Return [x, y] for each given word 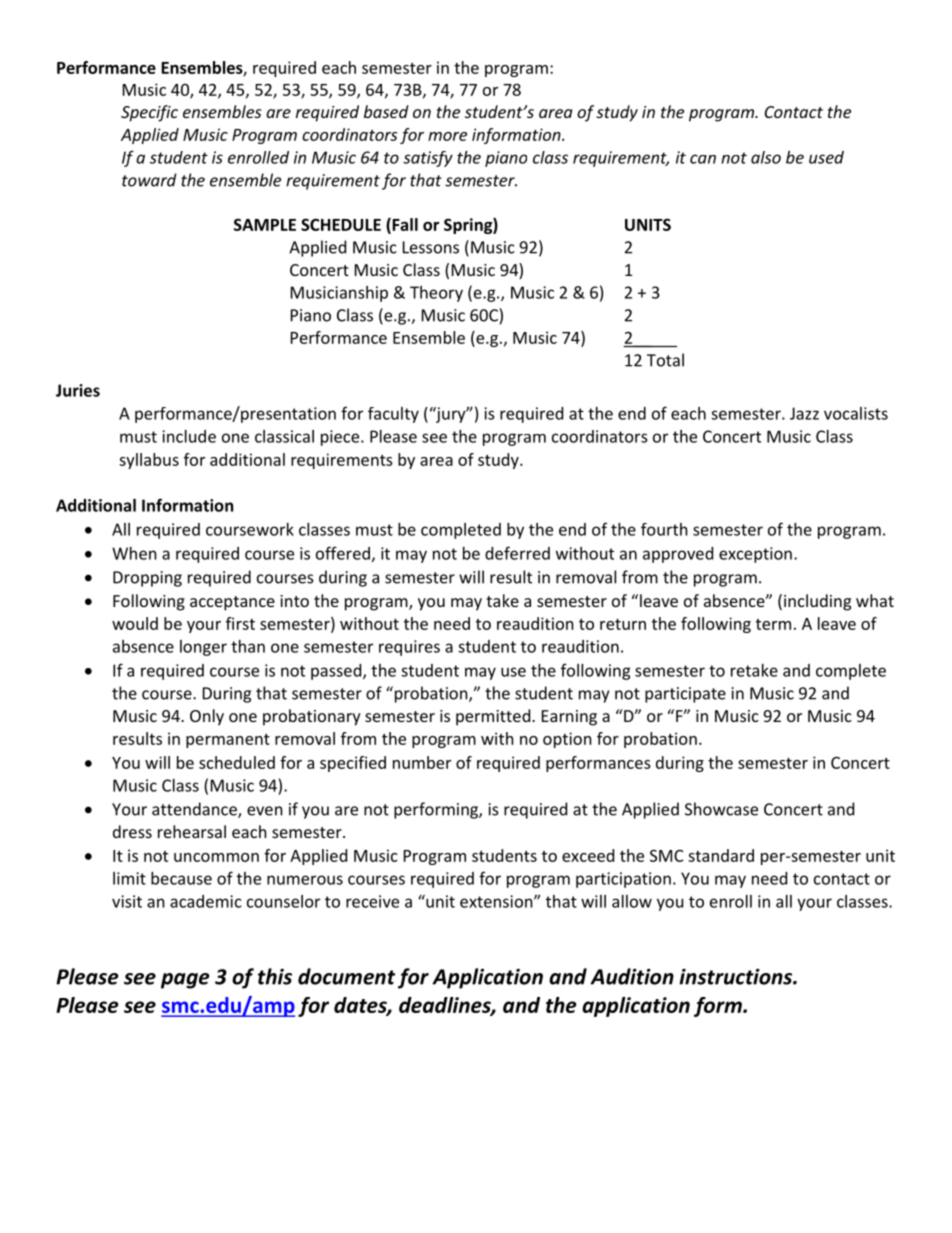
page [185, 981]
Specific [149, 113]
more [447, 136]
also [766, 157]
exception [755, 555]
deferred [517, 553]
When [134, 553]
